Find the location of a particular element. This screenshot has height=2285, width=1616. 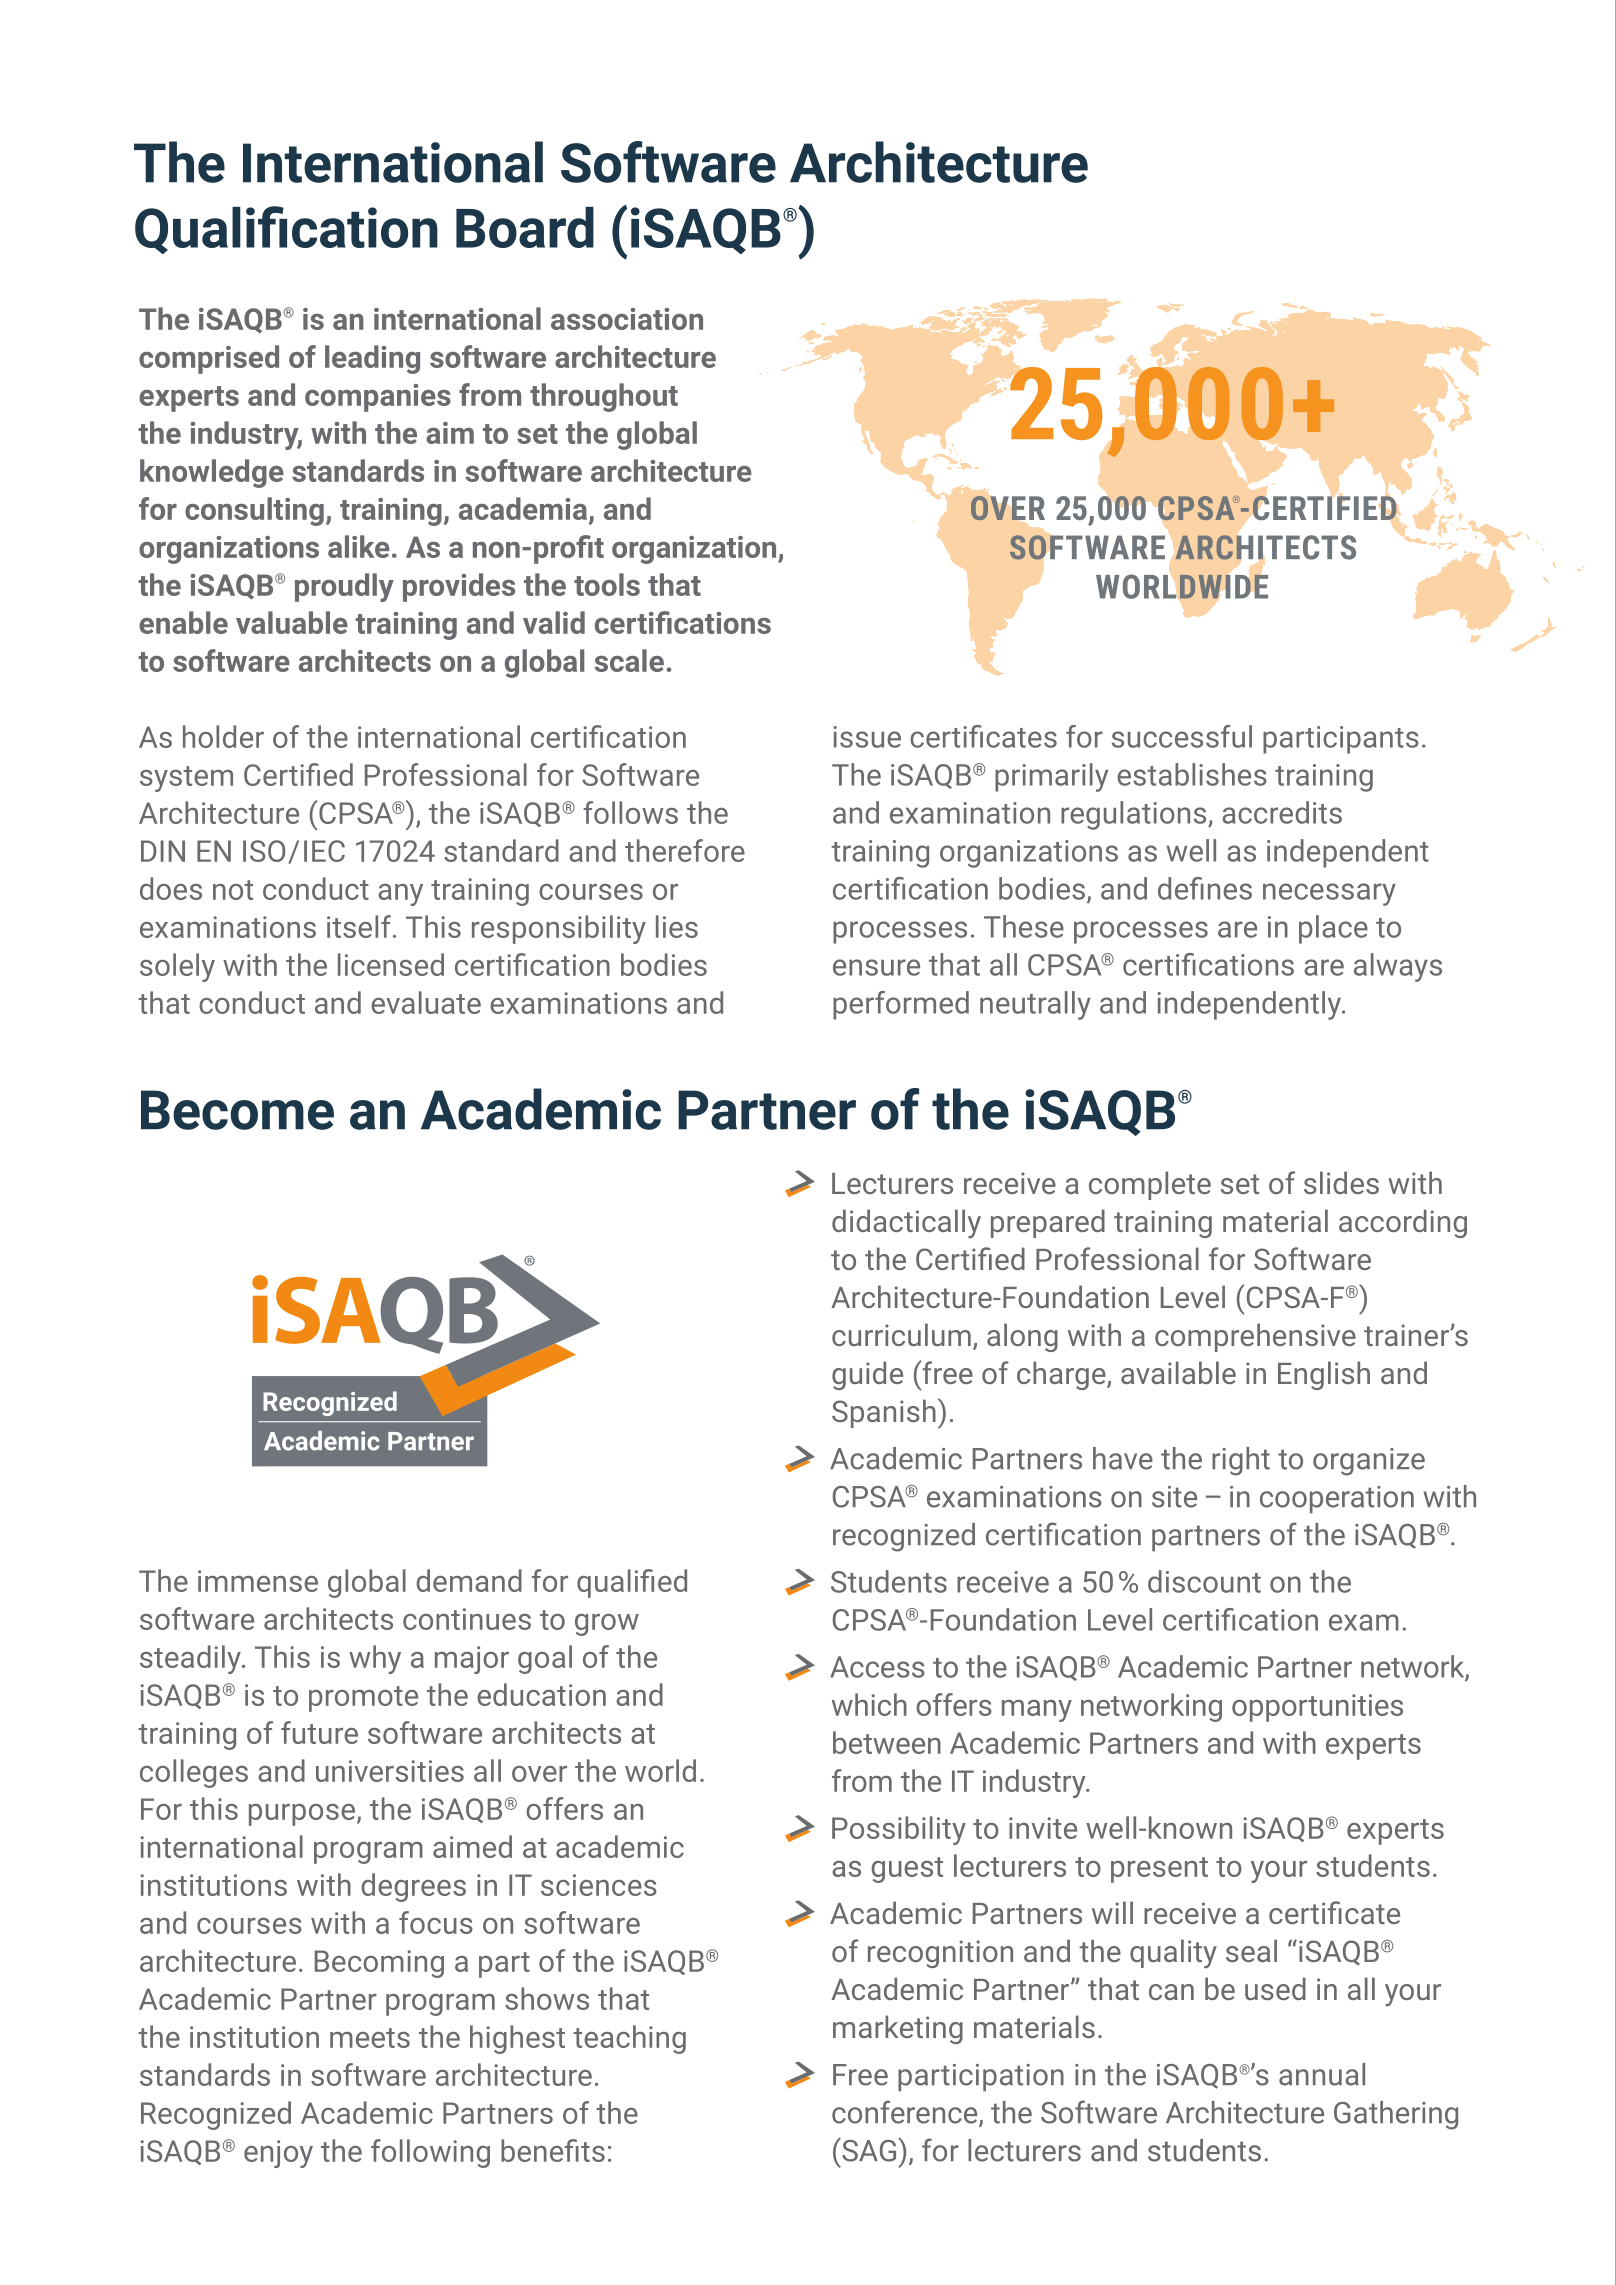

defines is located at coordinates (1205, 888).
